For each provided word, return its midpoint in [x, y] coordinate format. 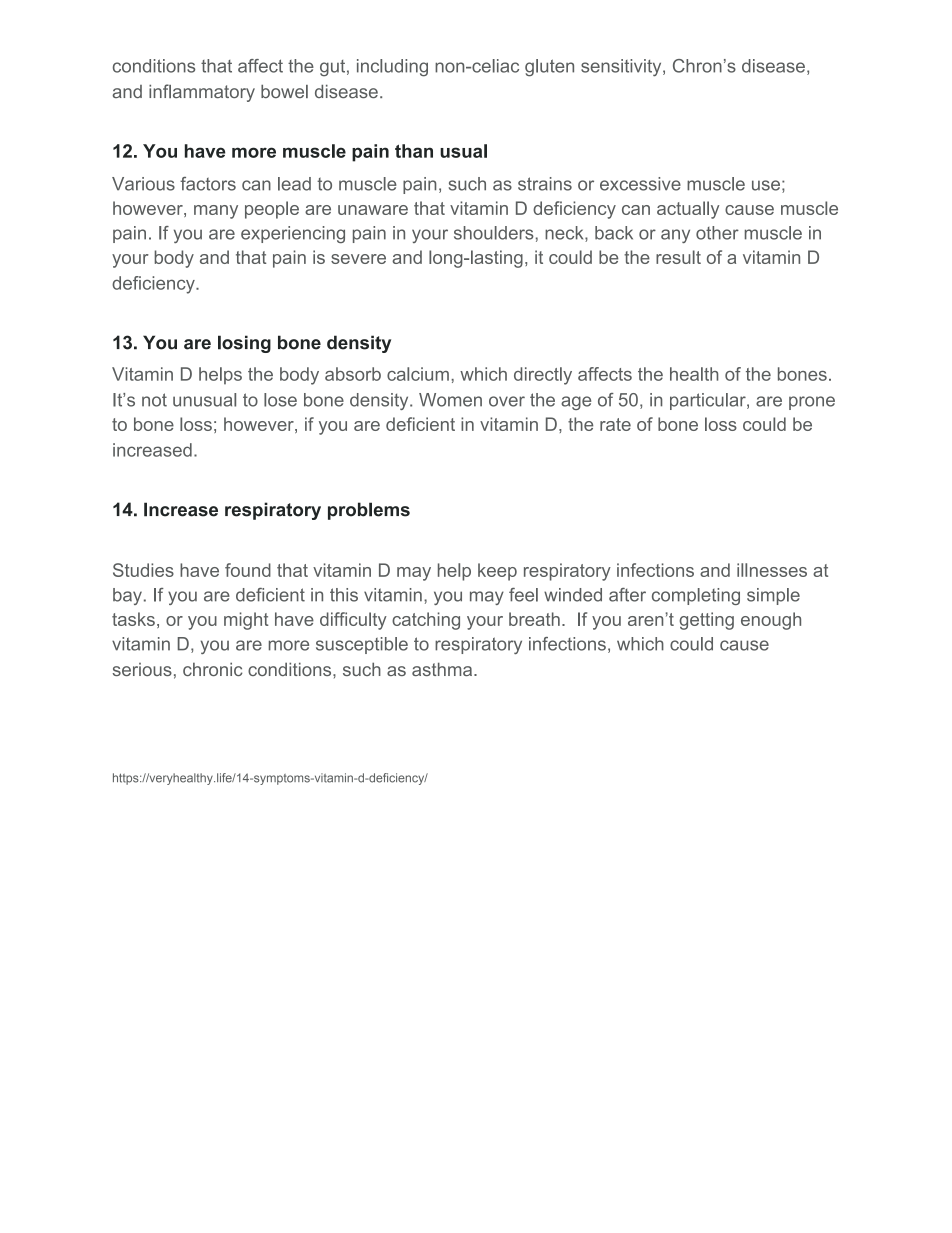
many [216, 212]
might [246, 621]
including [392, 68]
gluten [549, 68]
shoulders [494, 233]
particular [709, 401]
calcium [418, 374]
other [717, 233]
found [248, 570]
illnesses [772, 570]
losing [244, 344]
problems [369, 511]
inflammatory [202, 93]
